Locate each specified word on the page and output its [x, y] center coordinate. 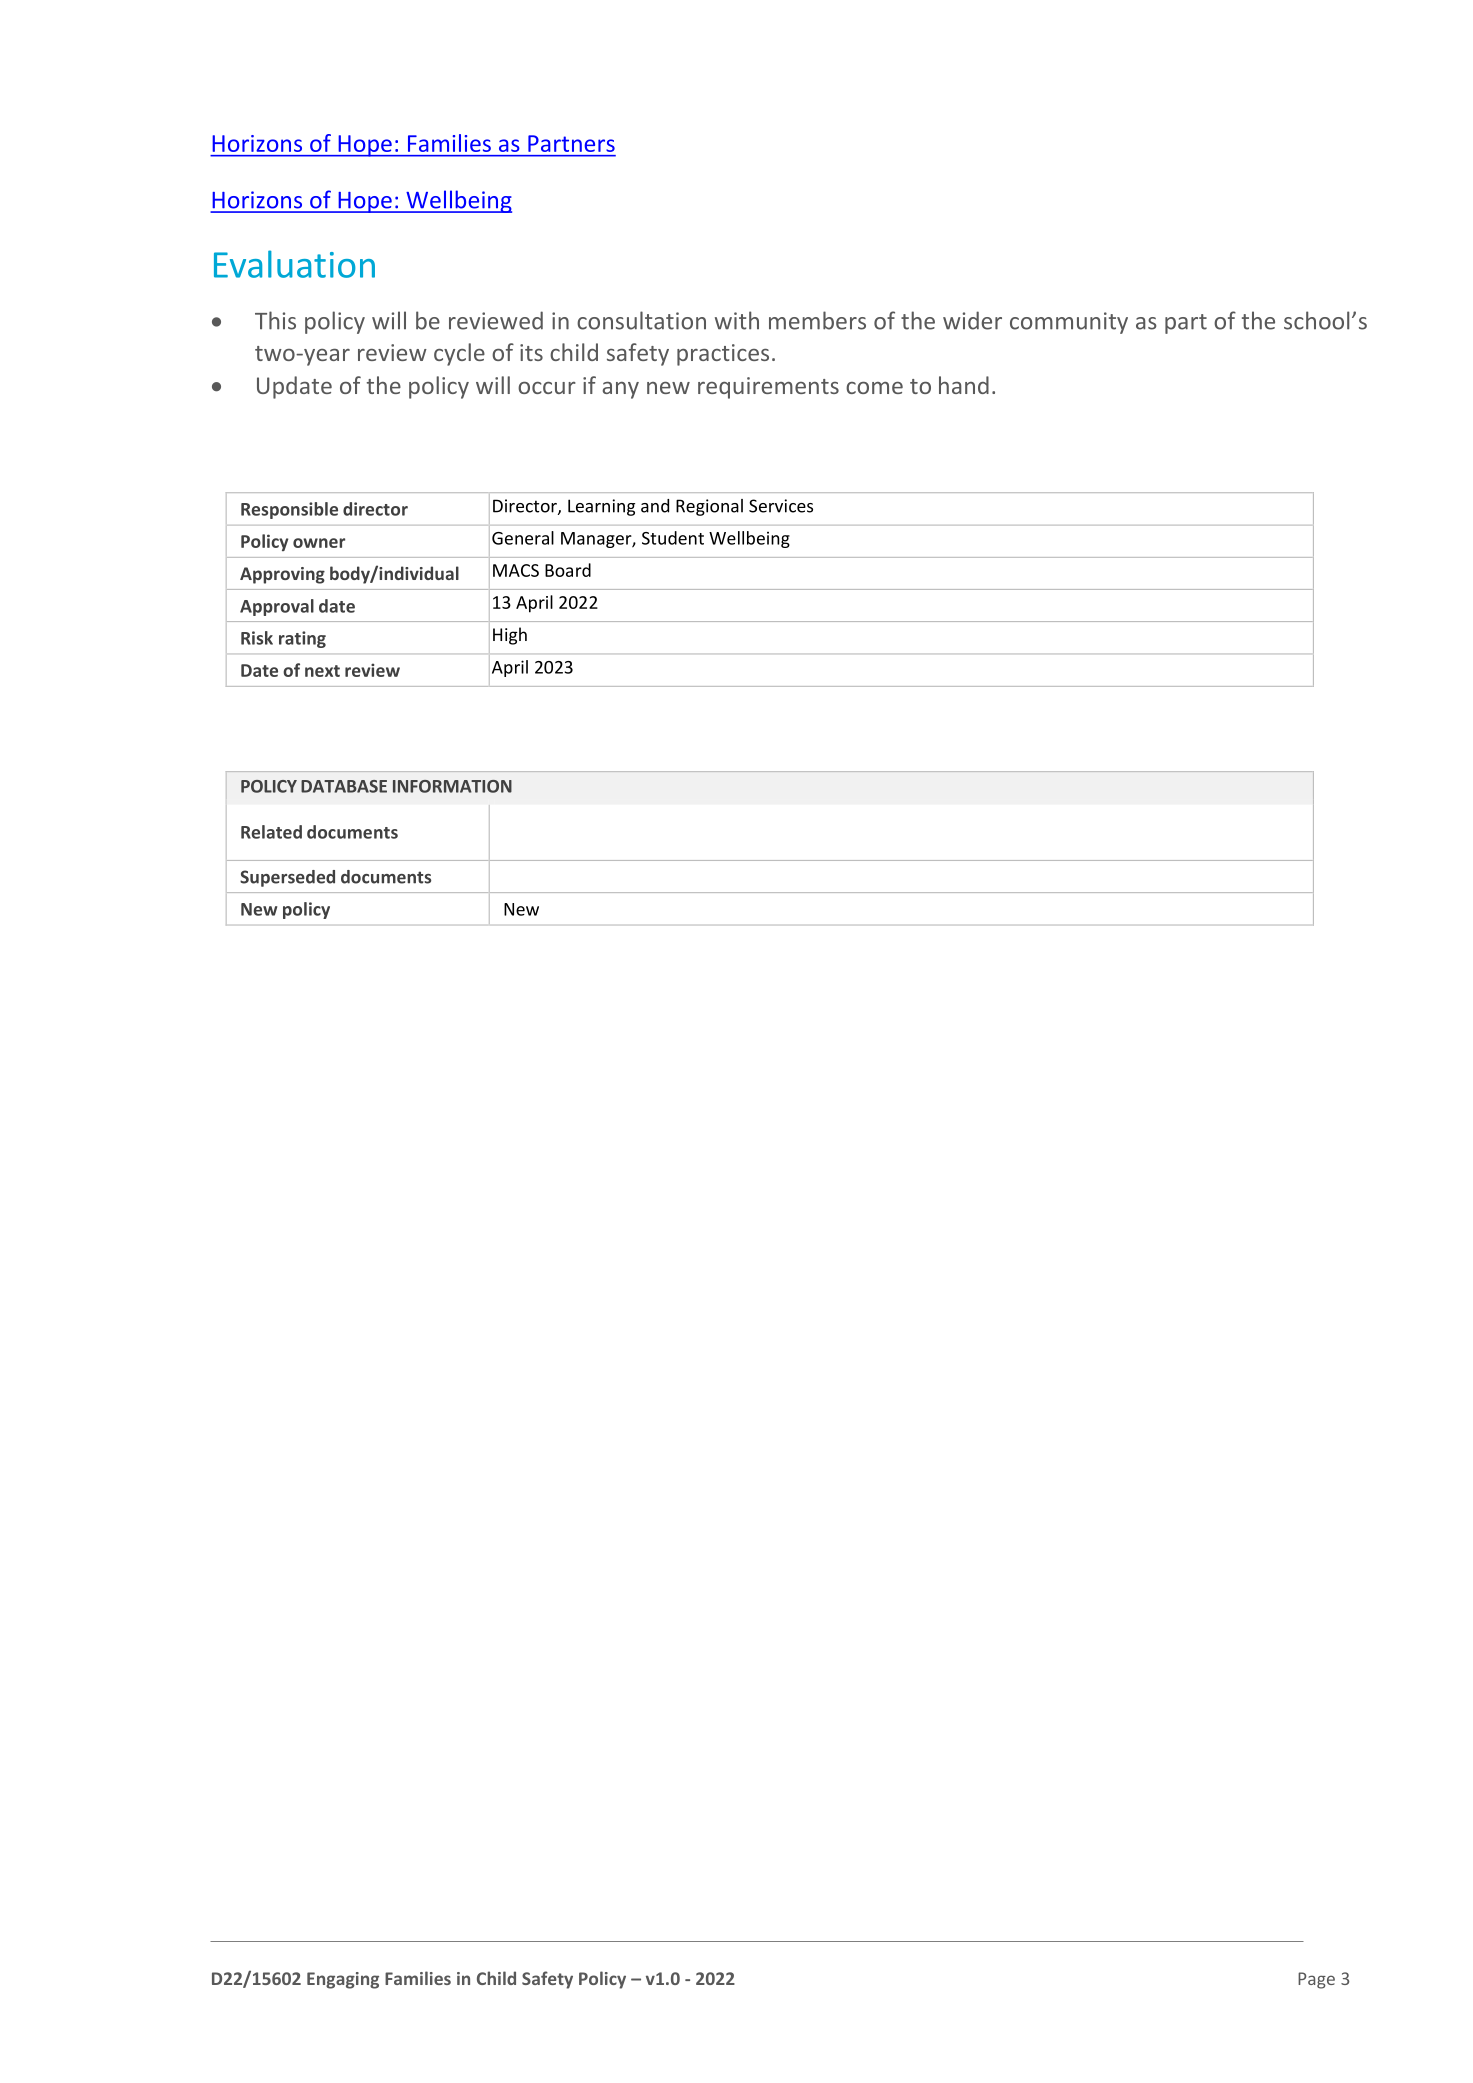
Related [271, 832]
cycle [459, 354]
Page [1316, 1980]
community [1069, 323]
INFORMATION [452, 786]
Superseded [287, 878]
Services [781, 506]
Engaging [343, 1980]
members [817, 320]
